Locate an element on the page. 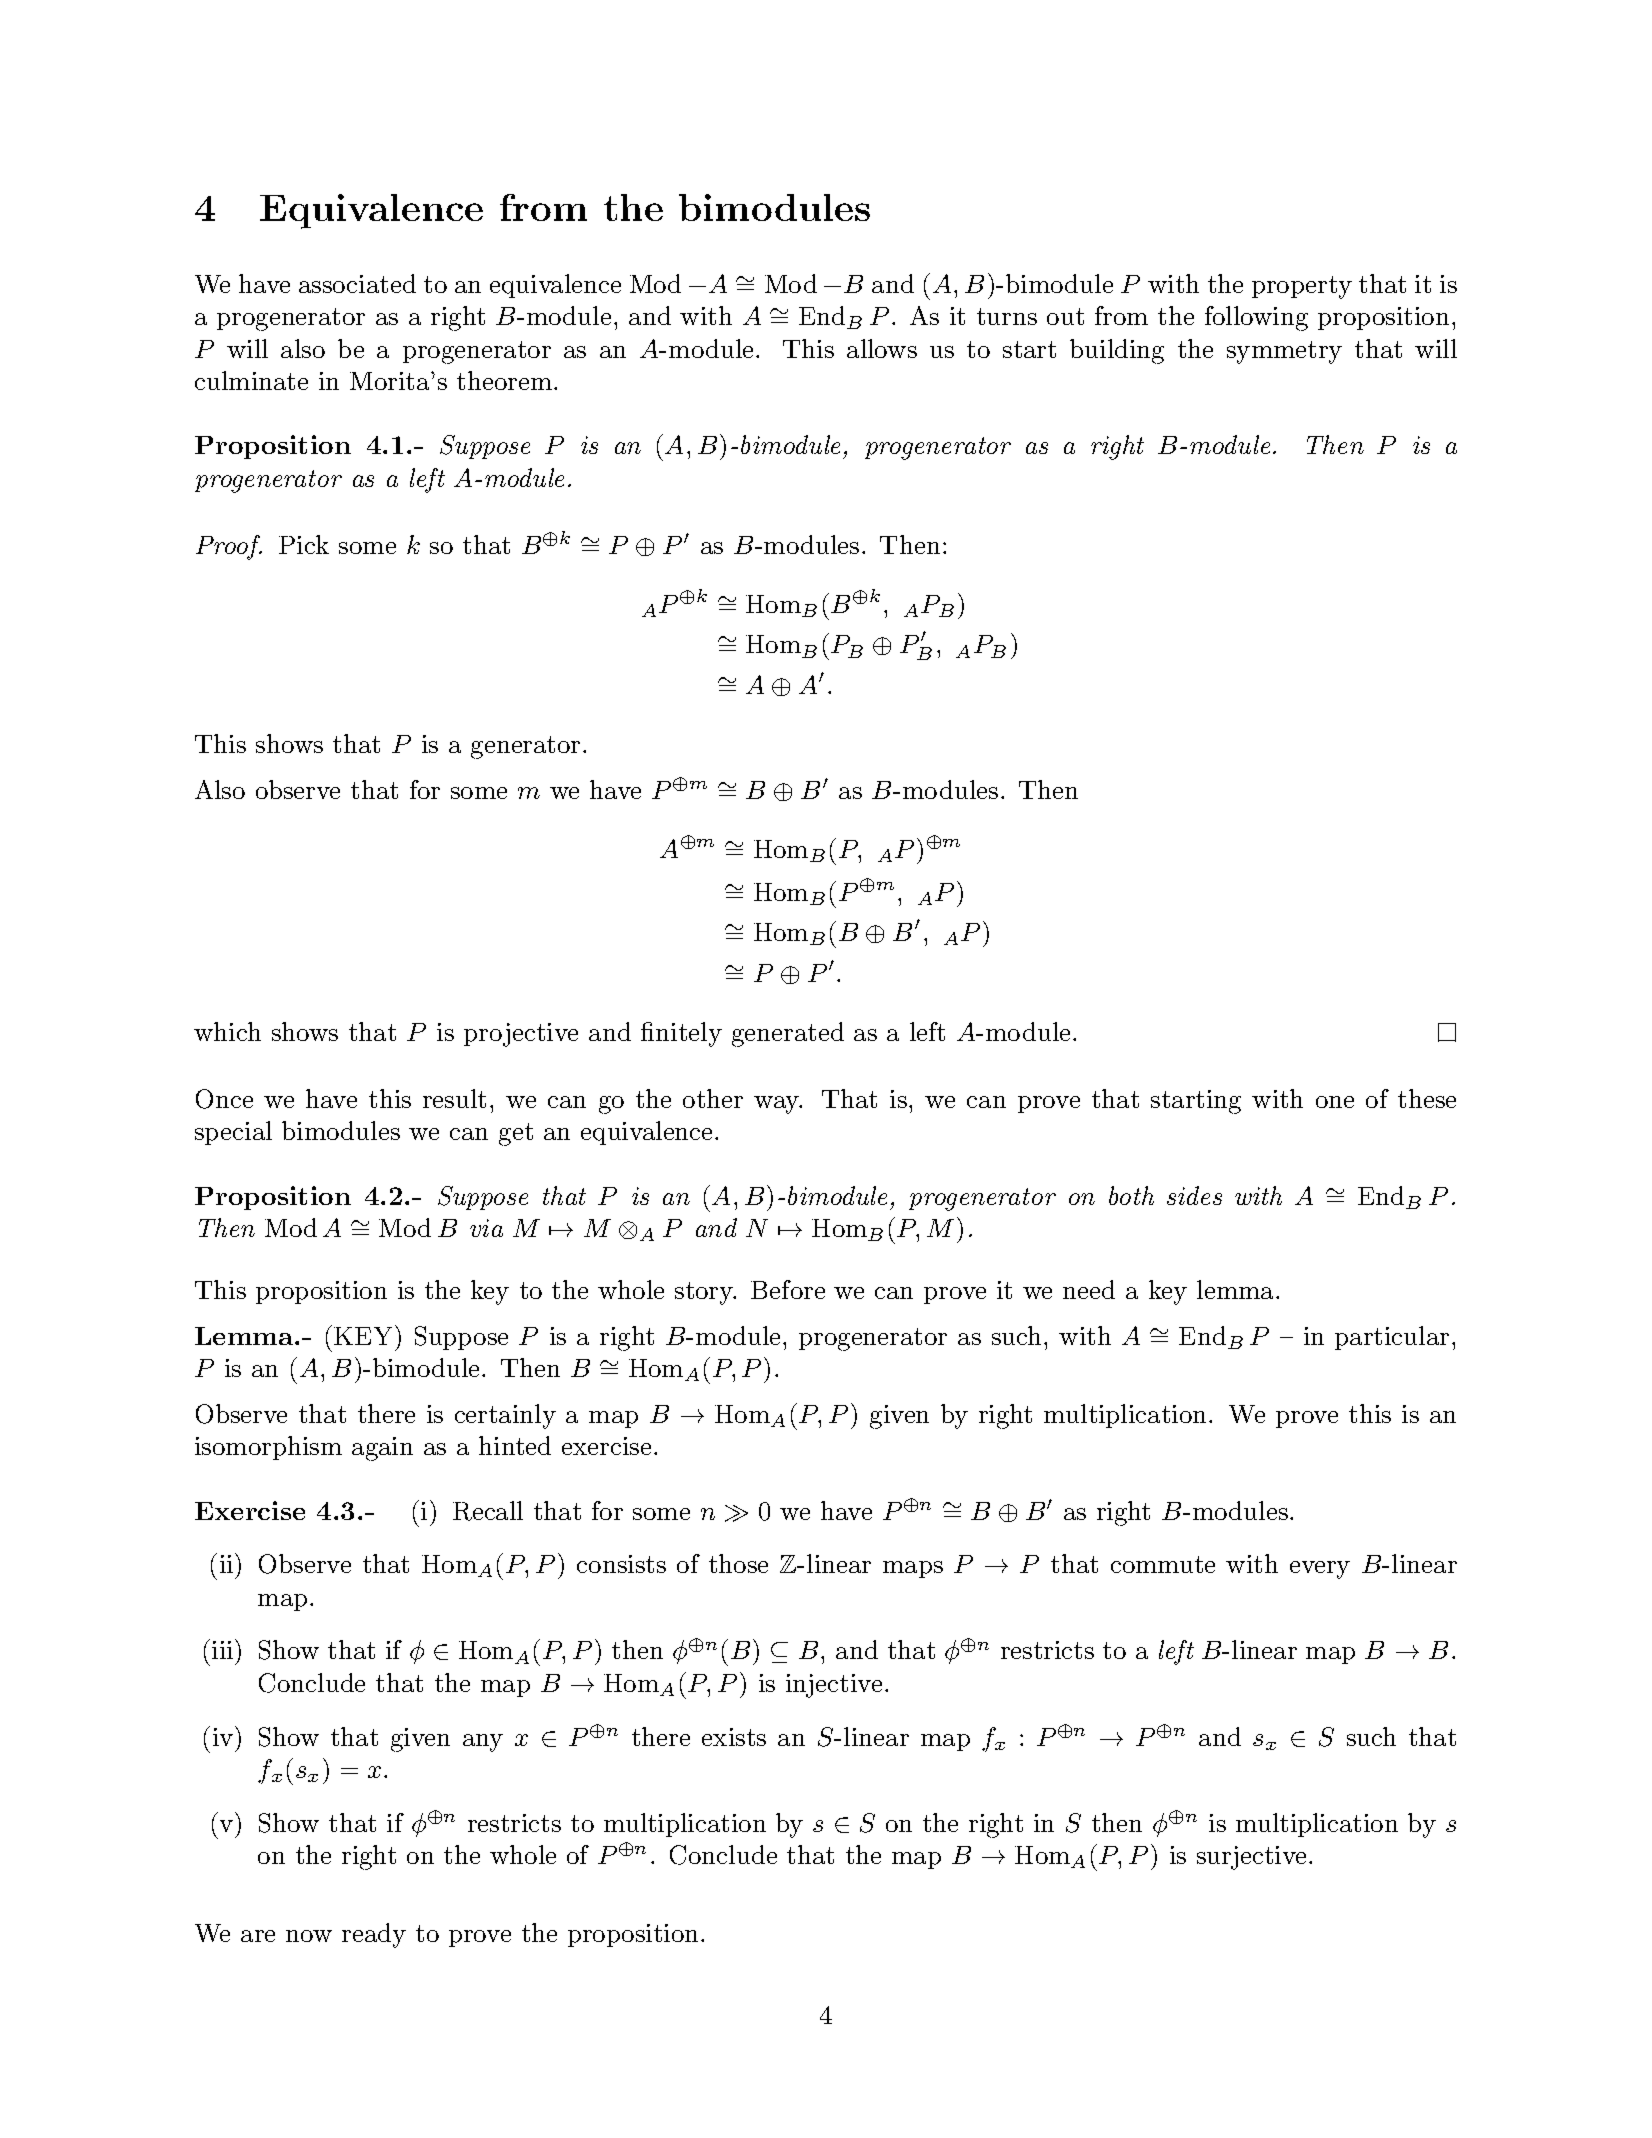 The height and width of the page is (2138, 1652). every is located at coordinates (1320, 1570).
